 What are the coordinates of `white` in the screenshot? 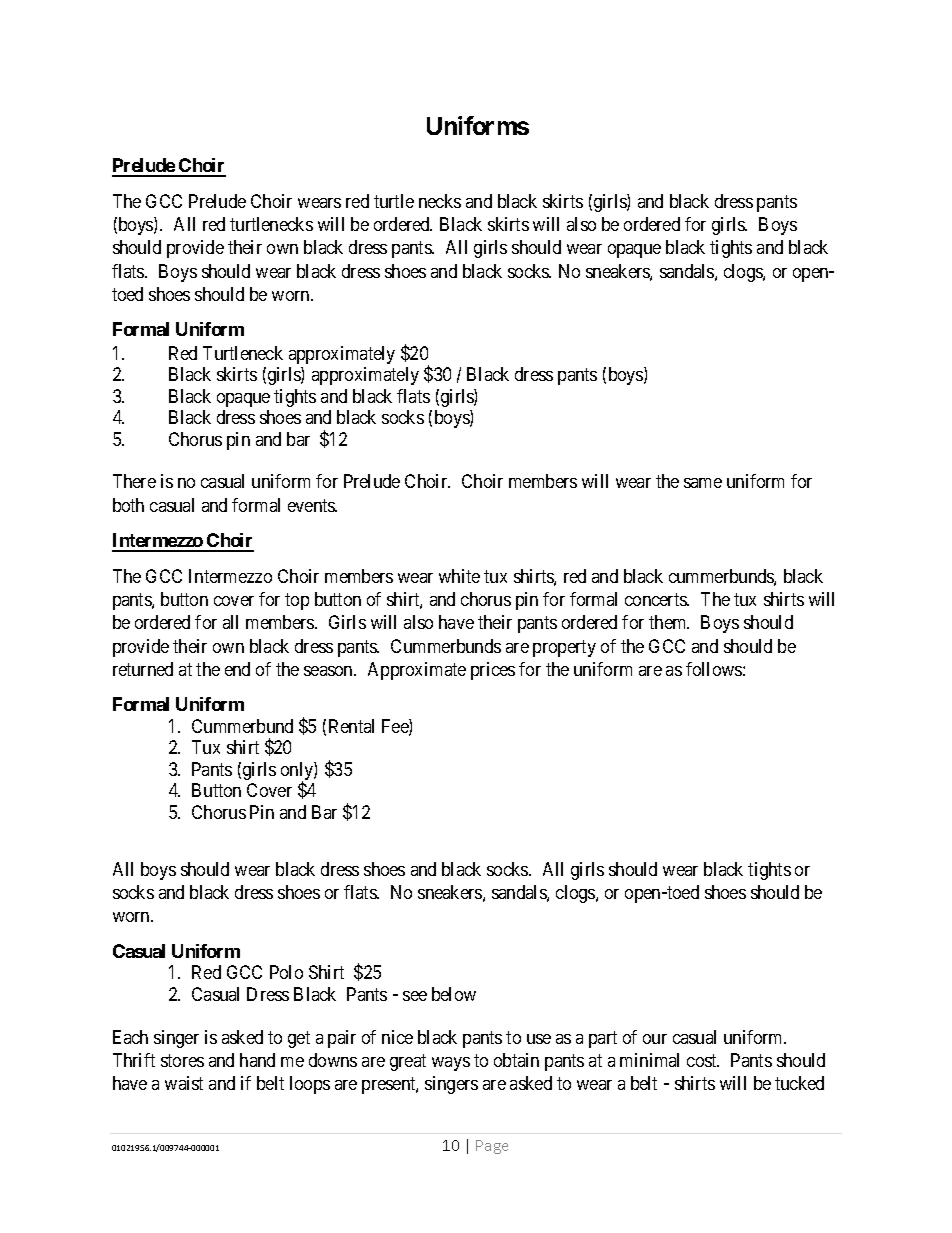 It's located at (459, 576).
